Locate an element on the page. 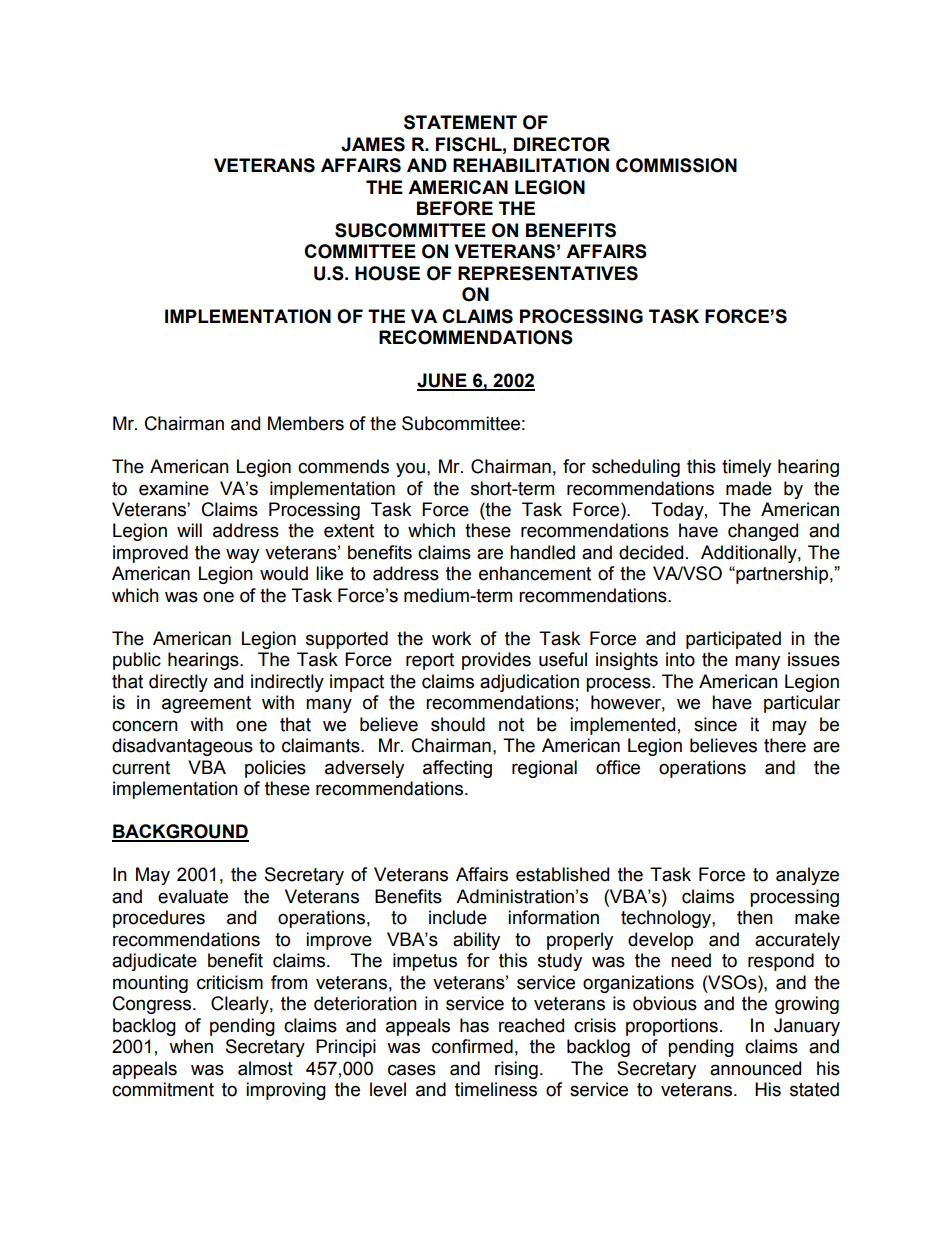  COMMISSION is located at coordinates (676, 165).
